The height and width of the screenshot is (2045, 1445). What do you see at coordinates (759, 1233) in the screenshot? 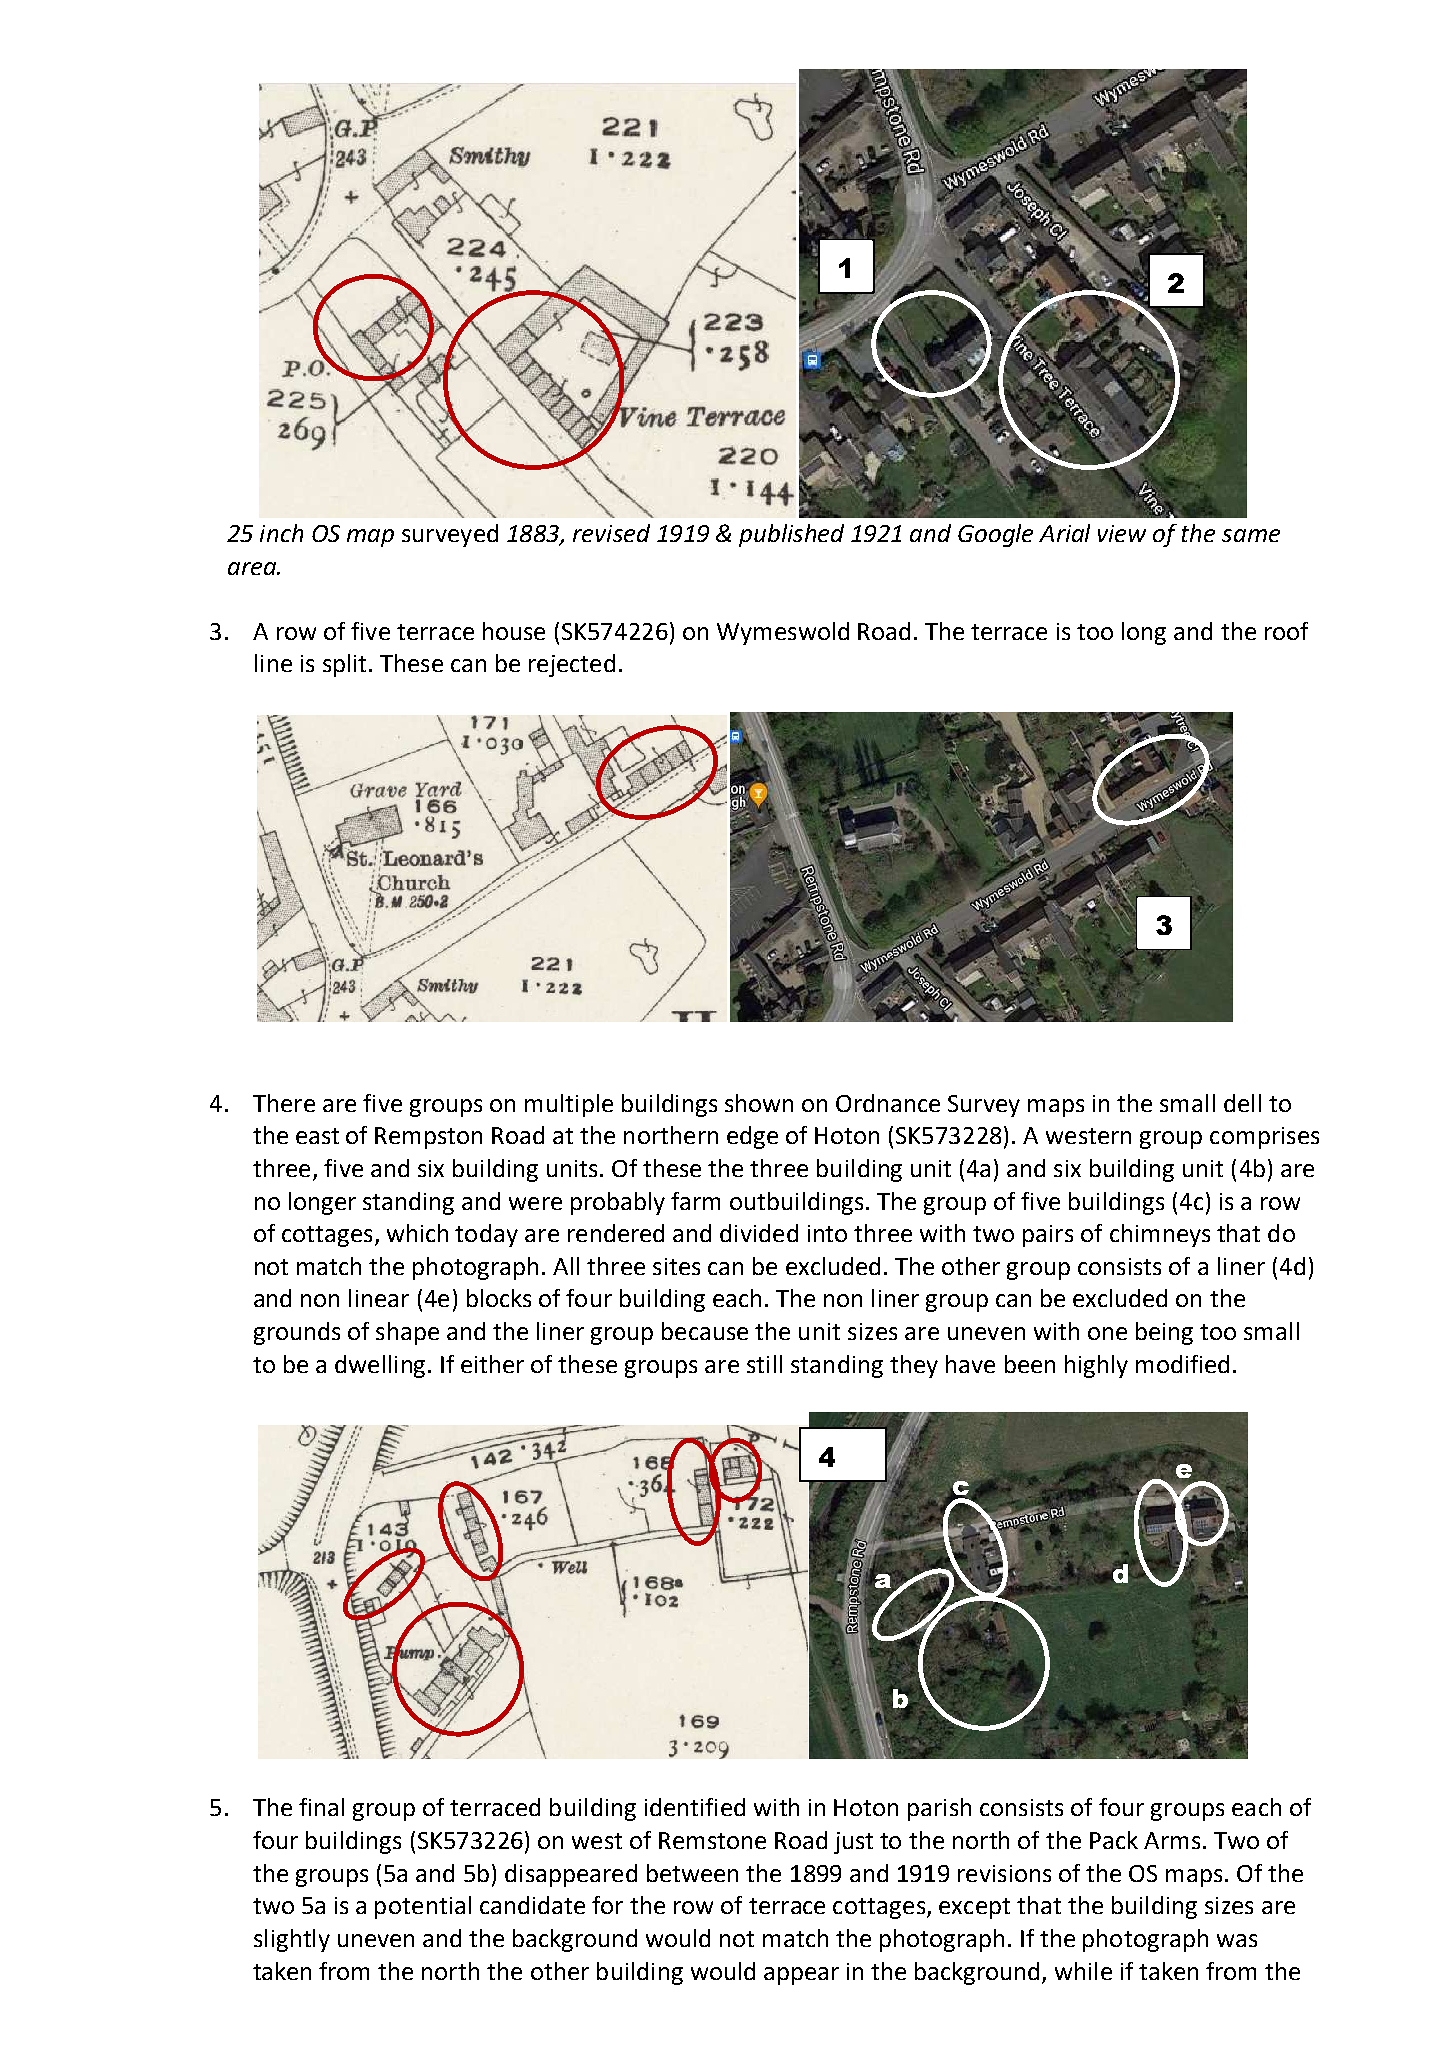
I see `divided` at bounding box center [759, 1233].
